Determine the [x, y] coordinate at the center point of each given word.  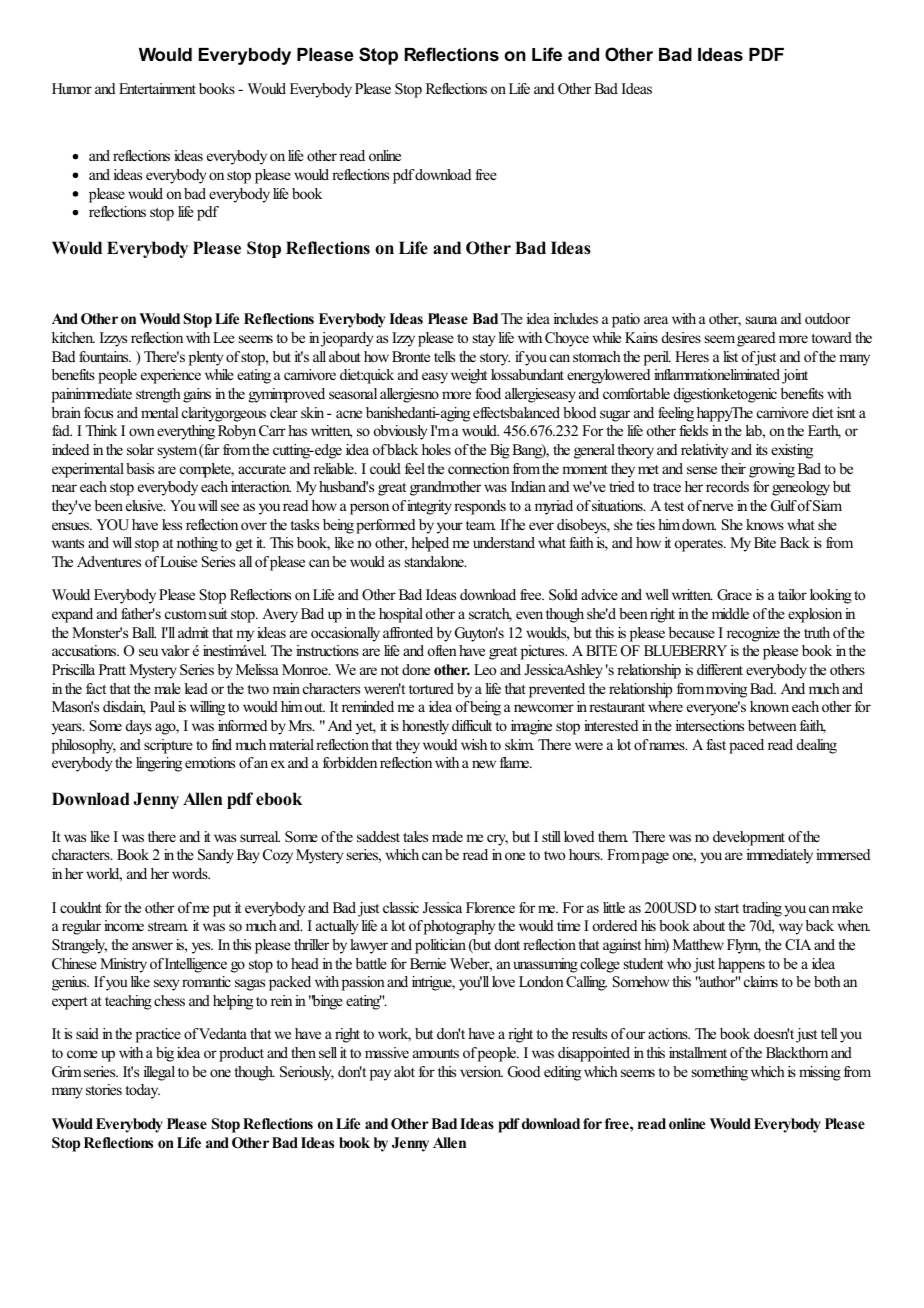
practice [158, 1035]
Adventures [109, 561]
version [481, 1071]
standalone [435, 561]
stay [484, 340]
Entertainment [157, 88]
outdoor [827, 318]
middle [730, 613]
